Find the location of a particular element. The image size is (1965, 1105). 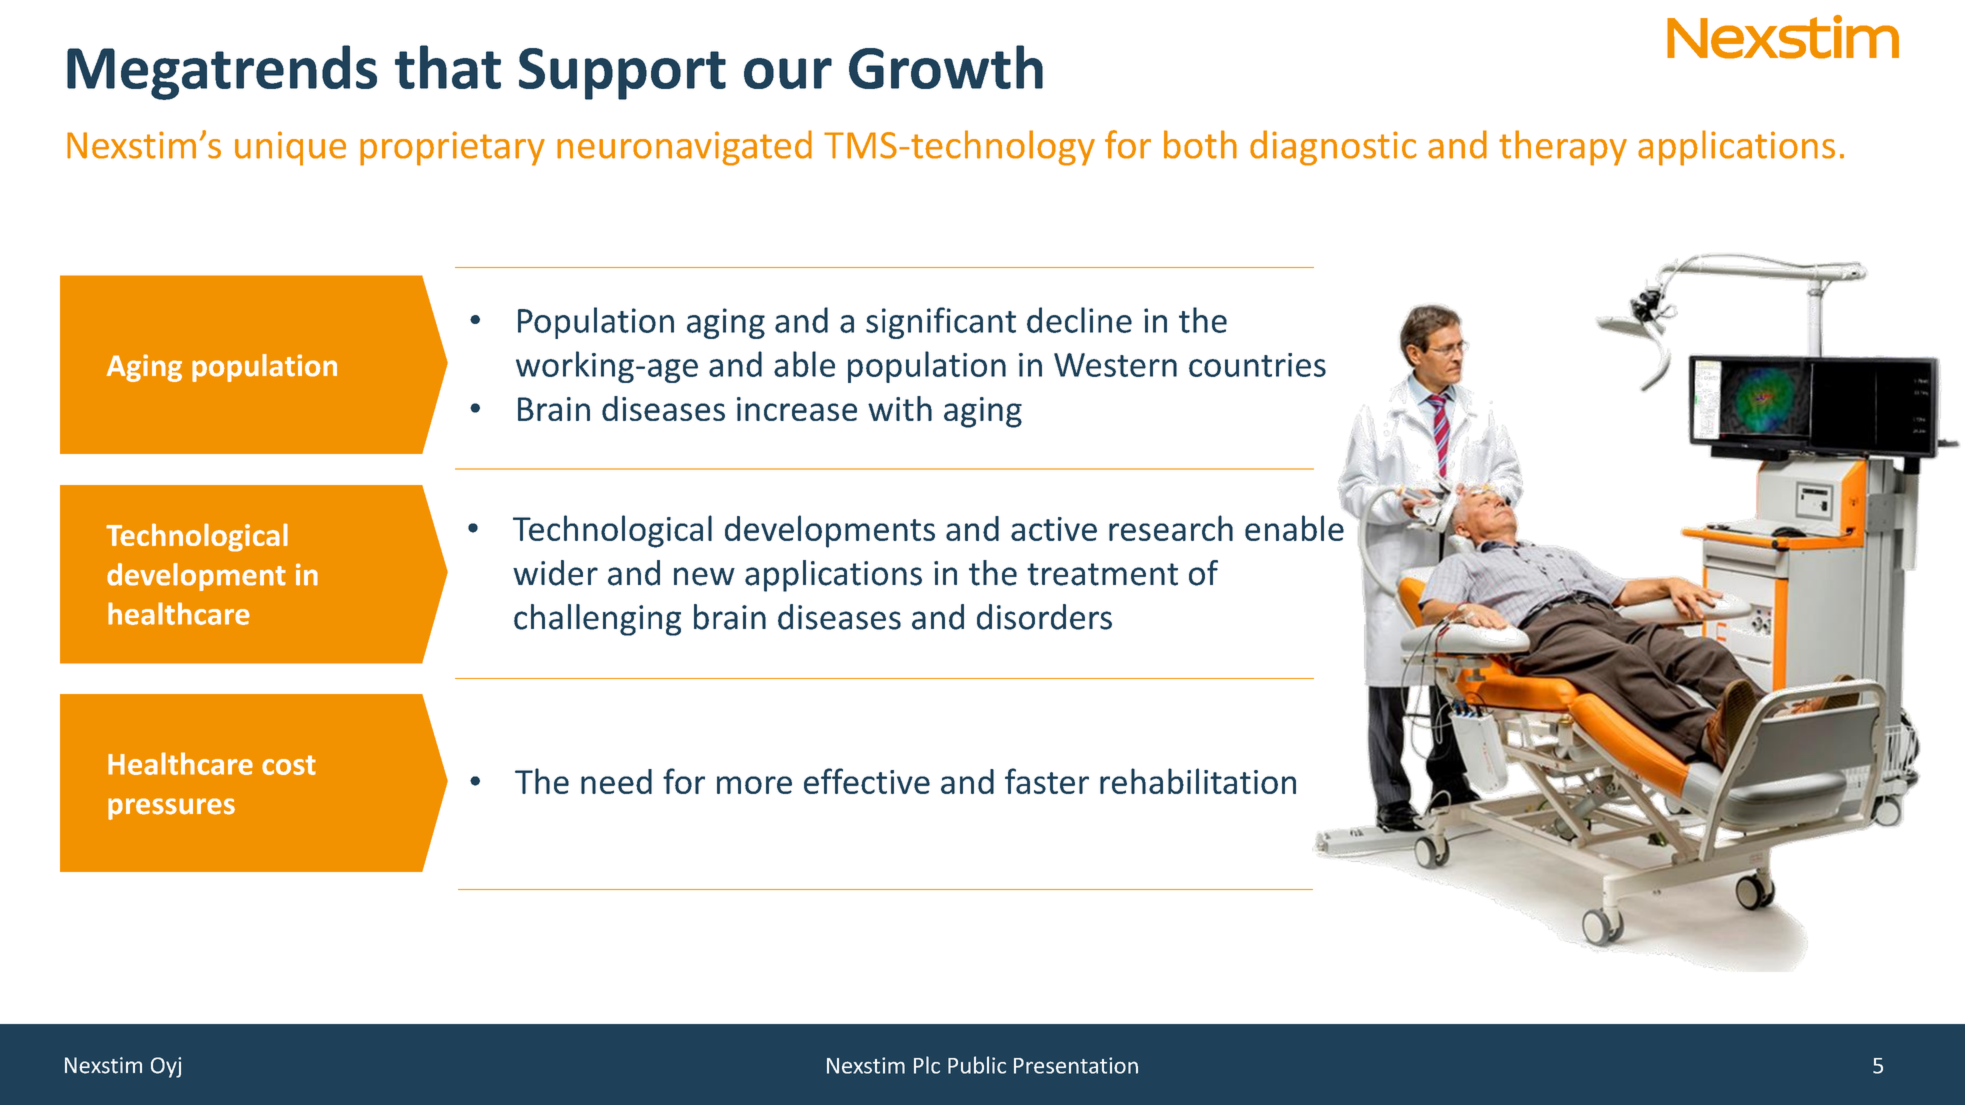

significant is located at coordinates (941, 323).
